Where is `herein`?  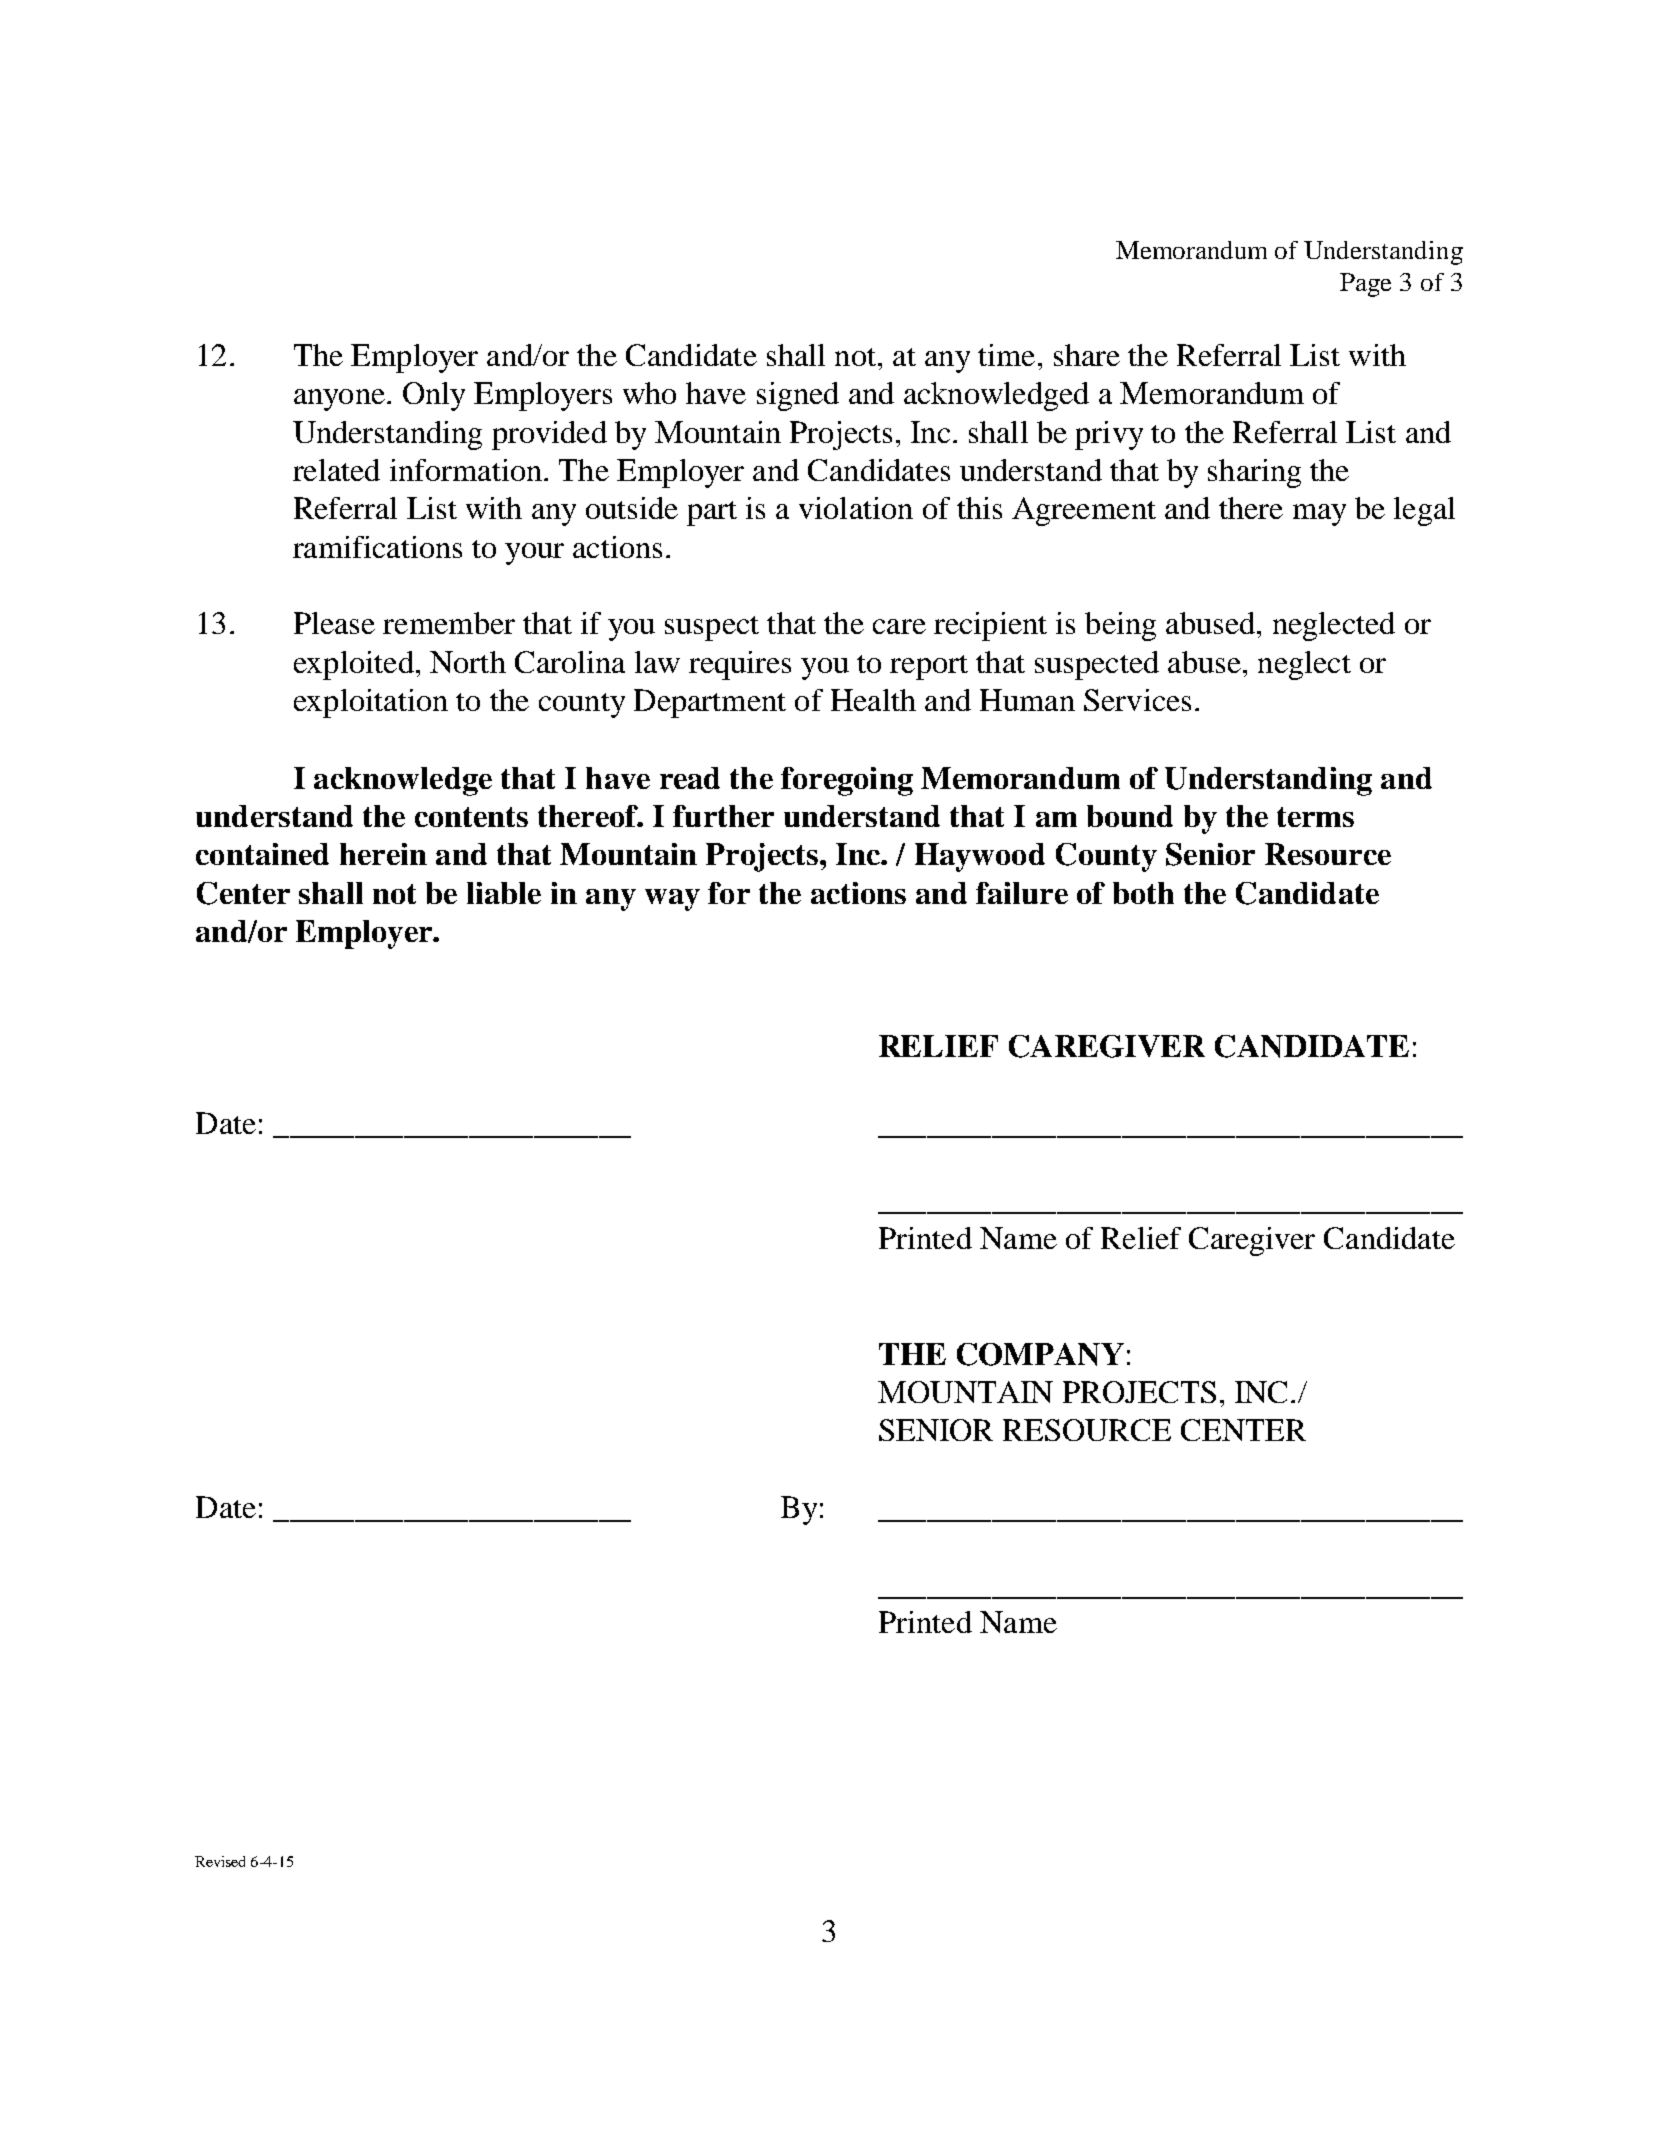
herein is located at coordinates (383, 854).
